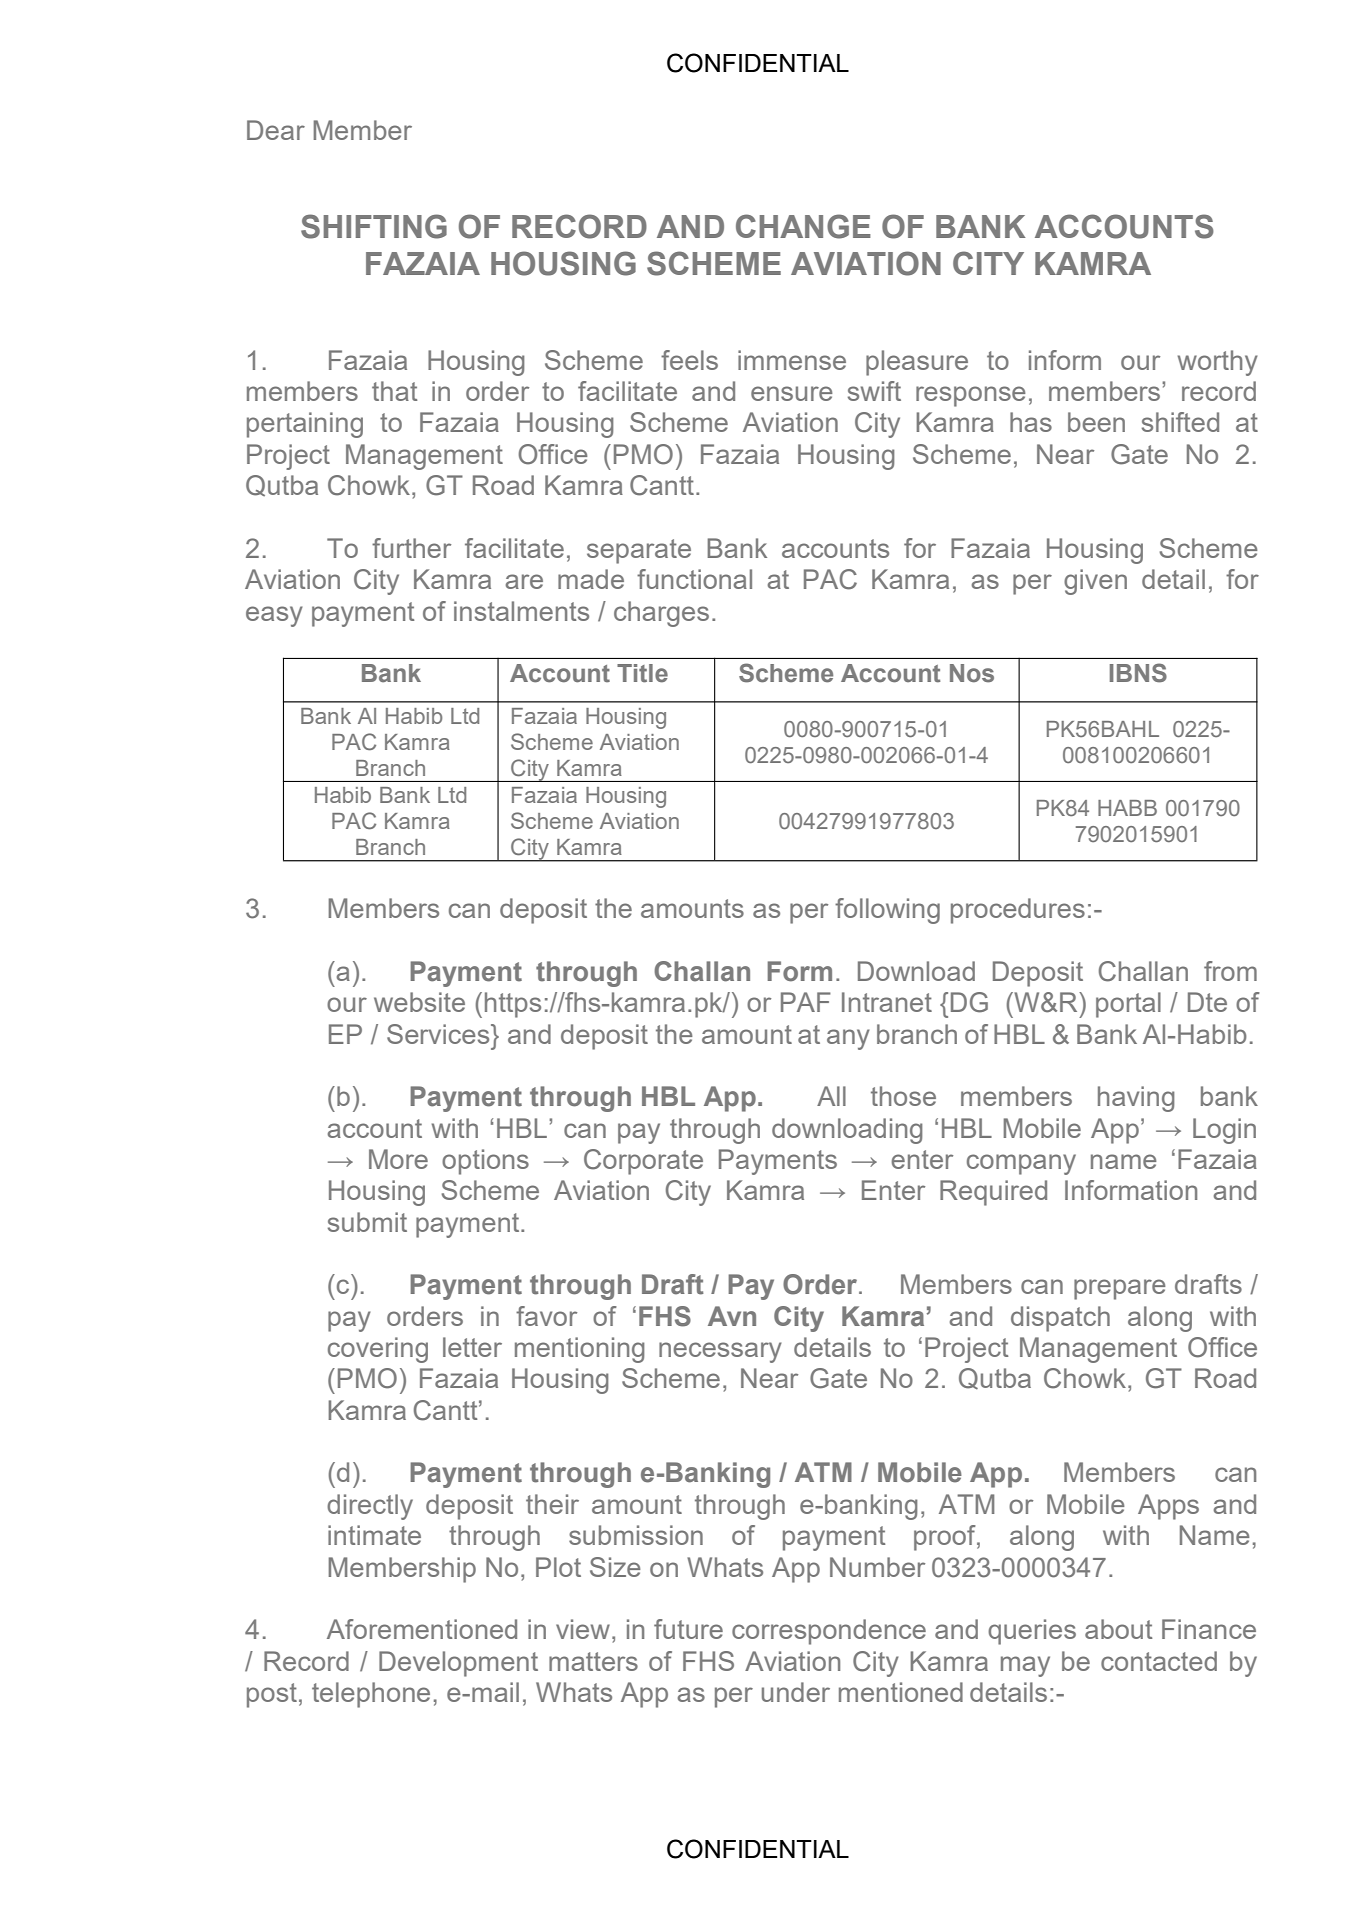  I want to click on submit, so click(367, 1222).
